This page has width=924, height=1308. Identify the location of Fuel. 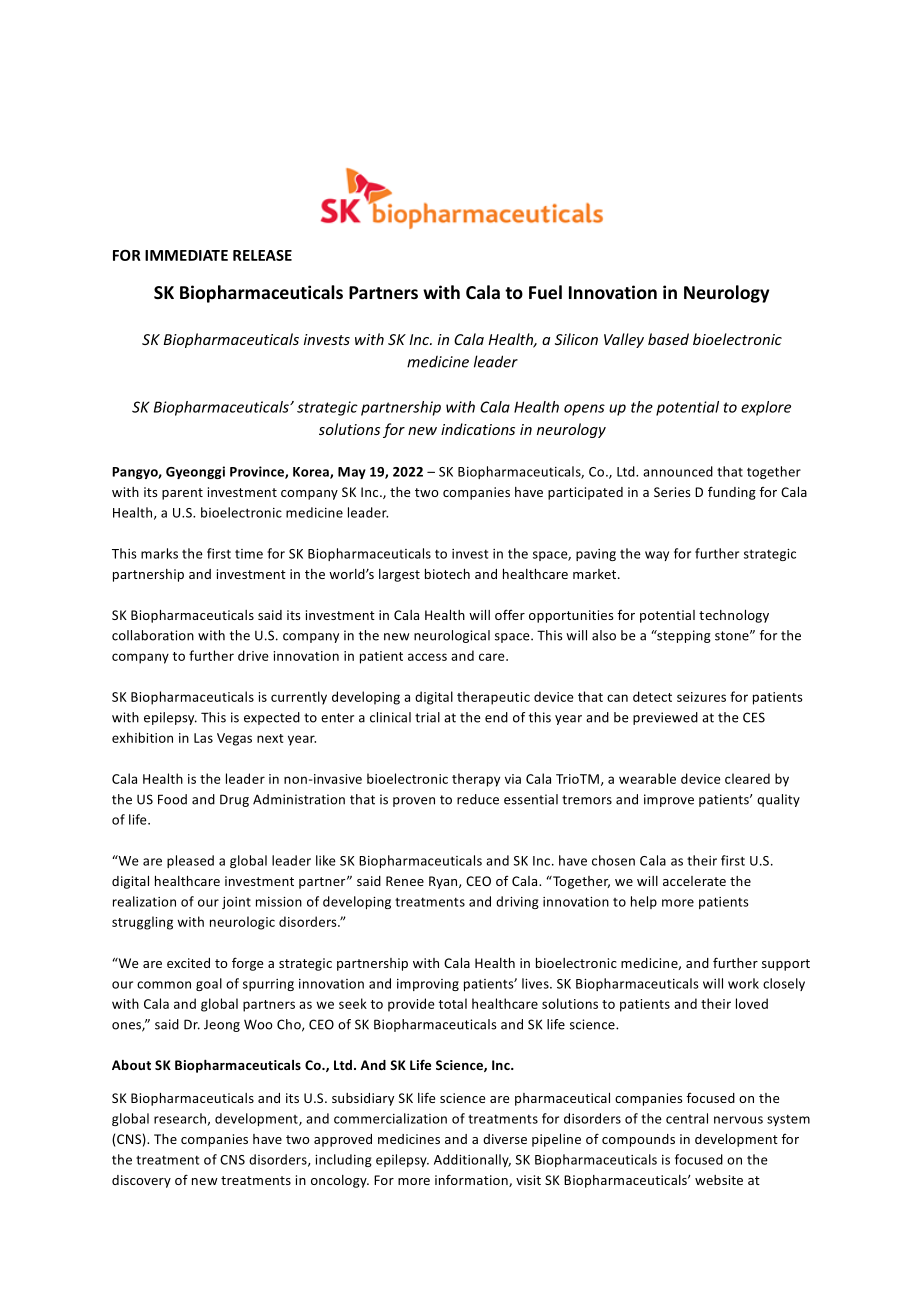
(545, 292).
